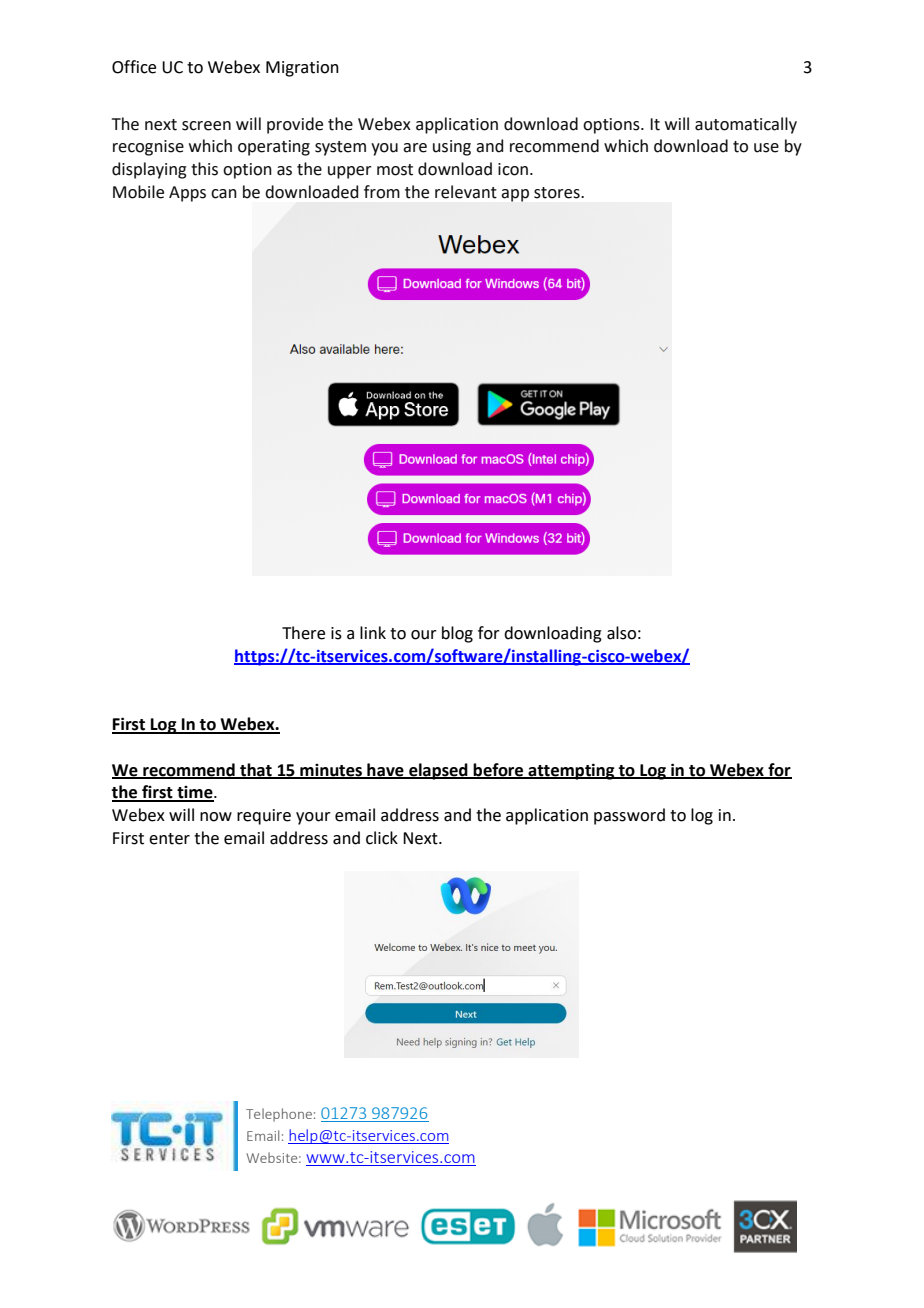  What do you see at coordinates (457, 634) in the screenshot?
I see `blog` at bounding box center [457, 634].
